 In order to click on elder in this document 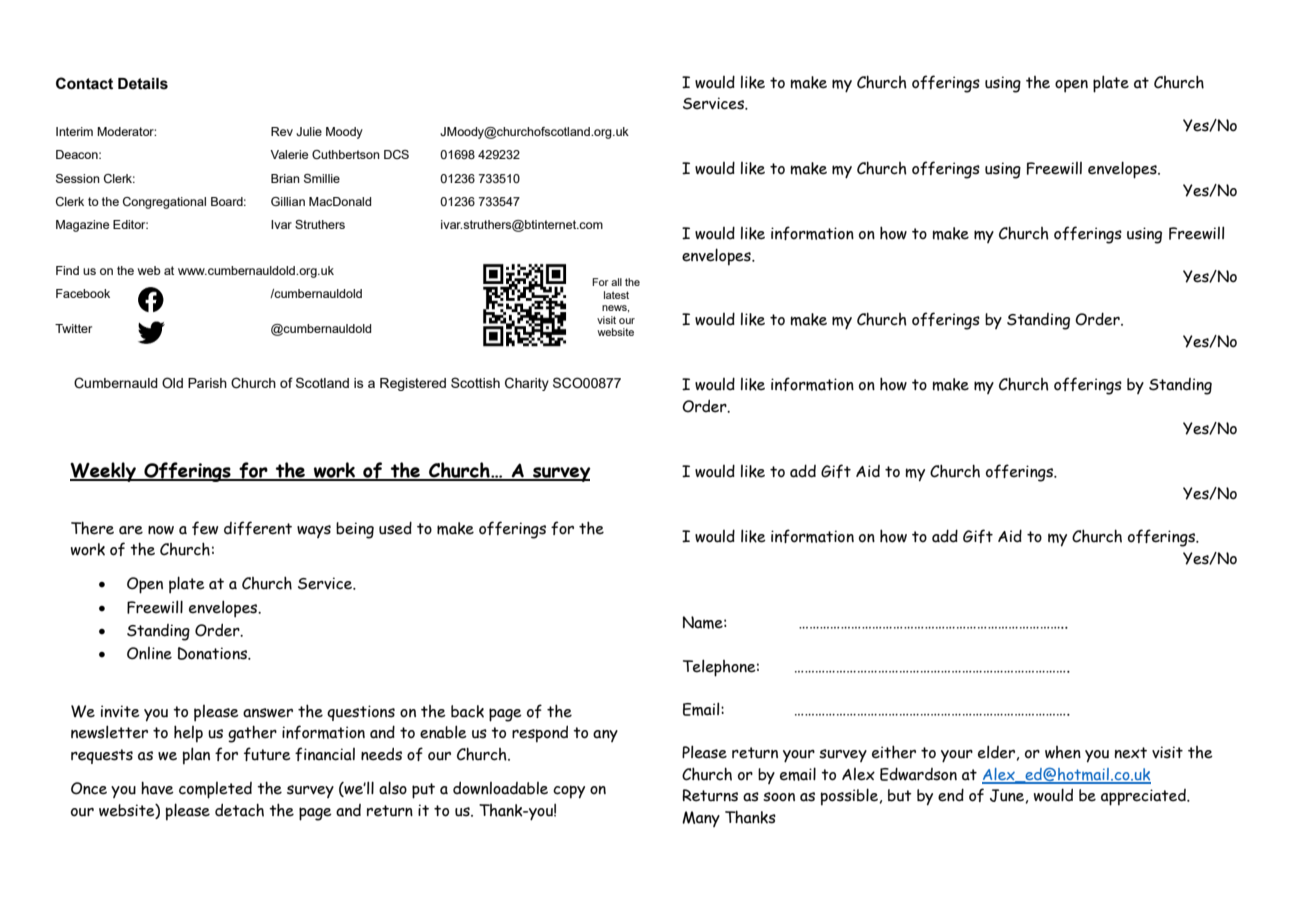, I will do `click(996, 752)`.
